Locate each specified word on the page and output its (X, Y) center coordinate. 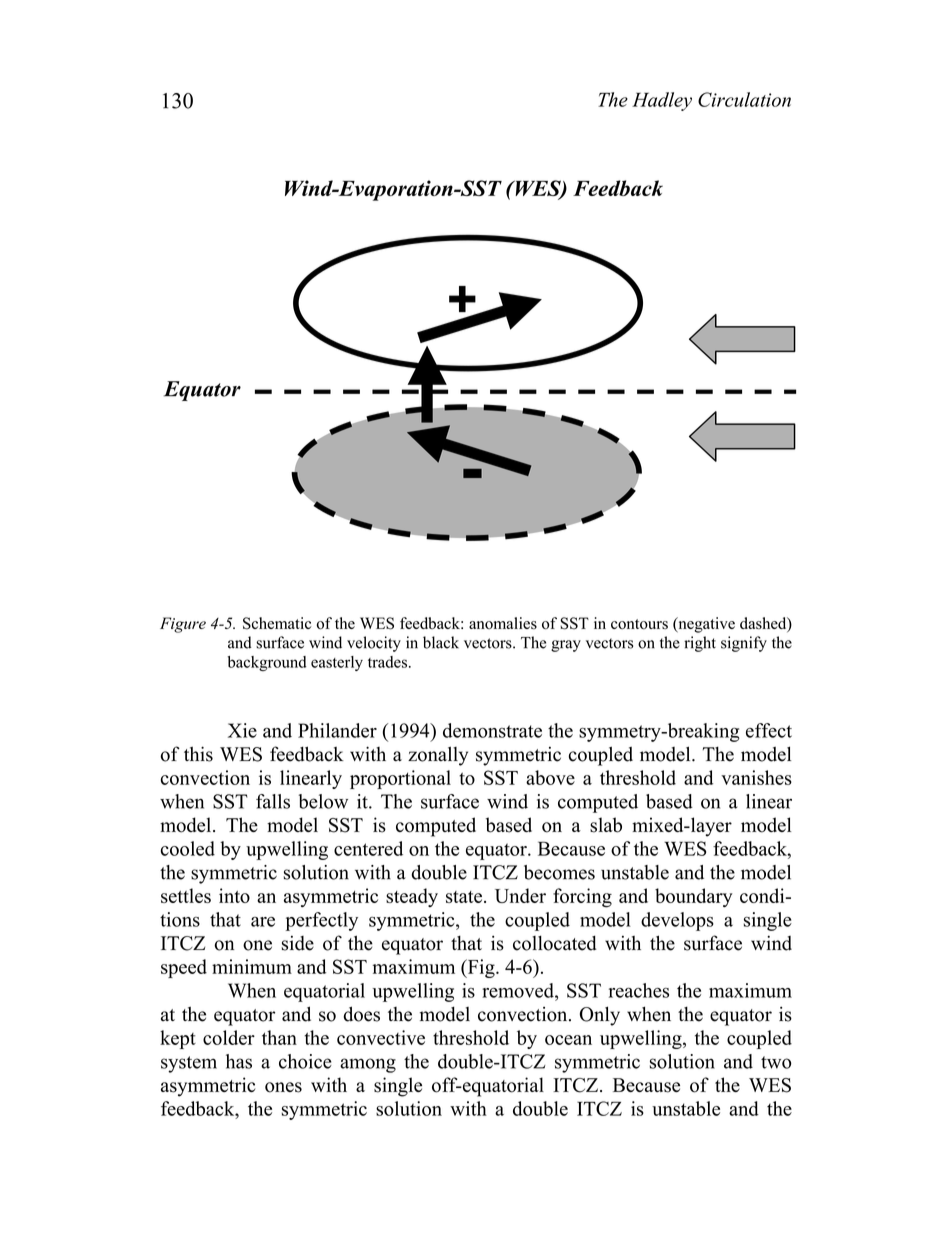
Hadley (662, 101)
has (239, 1061)
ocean (568, 1040)
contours (639, 624)
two (776, 1062)
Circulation (744, 99)
